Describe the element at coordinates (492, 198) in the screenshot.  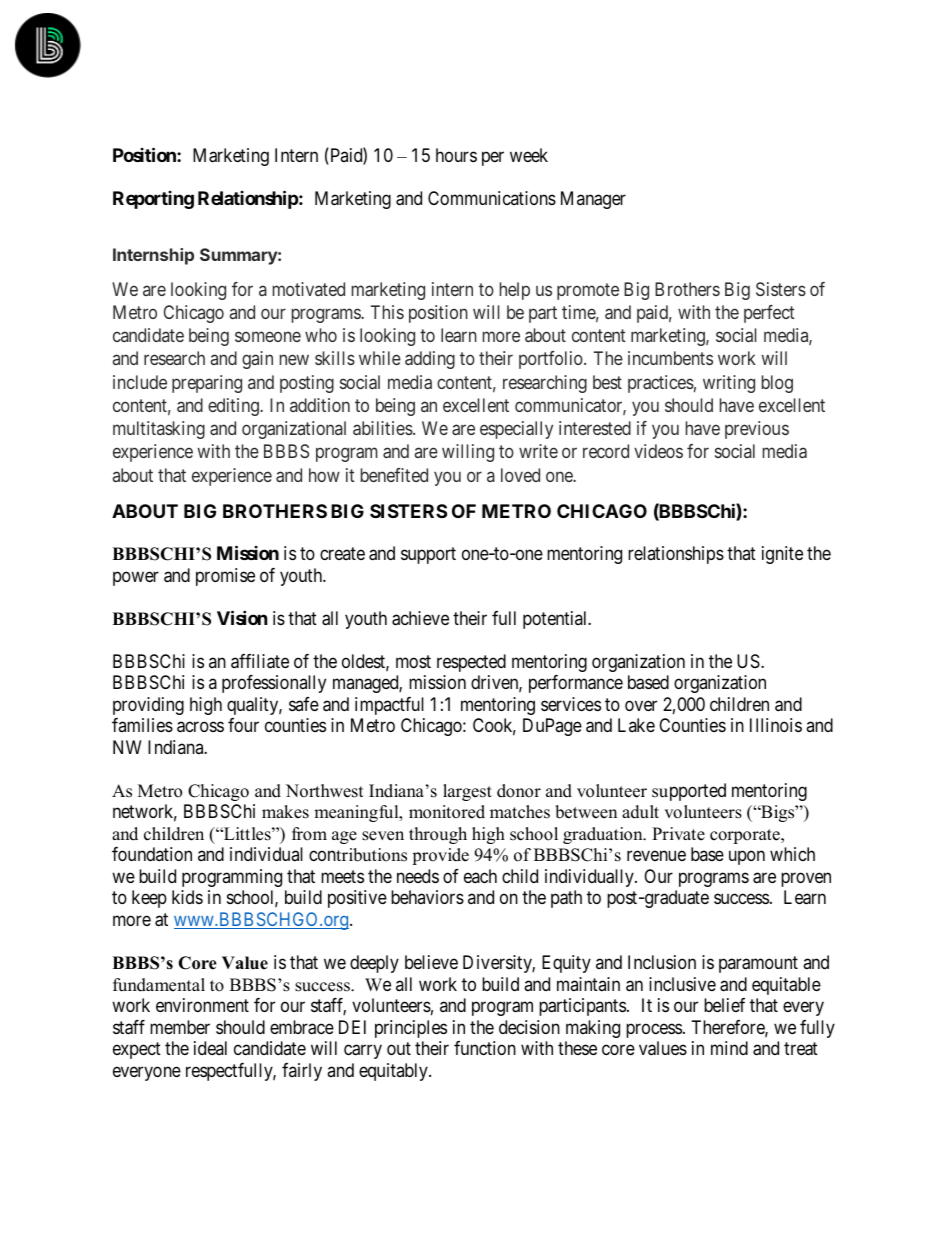
I see `Communications` at that location.
